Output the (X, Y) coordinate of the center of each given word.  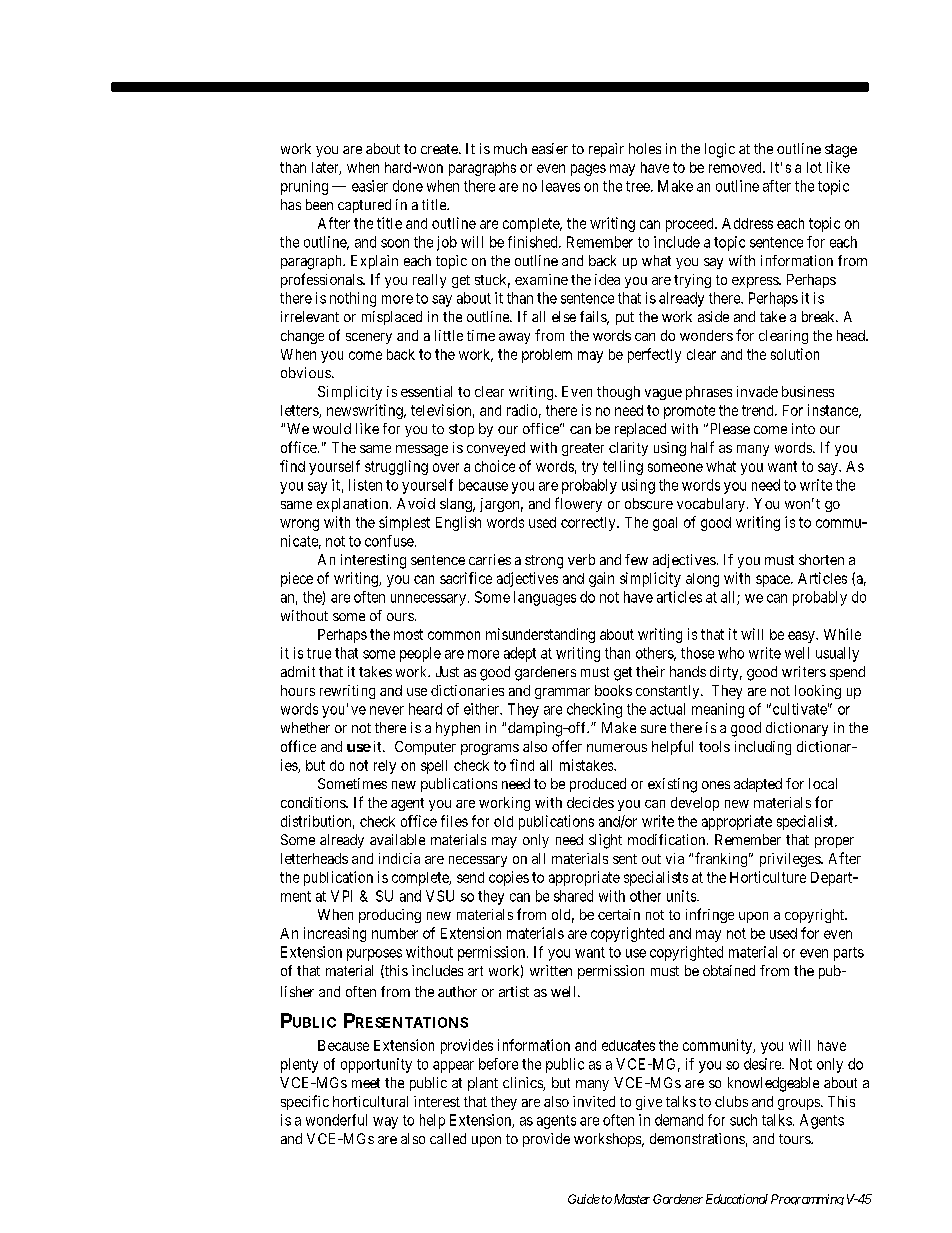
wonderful (336, 1120)
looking (818, 692)
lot (814, 167)
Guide (584, 1199)
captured (364, 206)
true (319, 653)
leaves (561, 186)
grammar (562, 693)
